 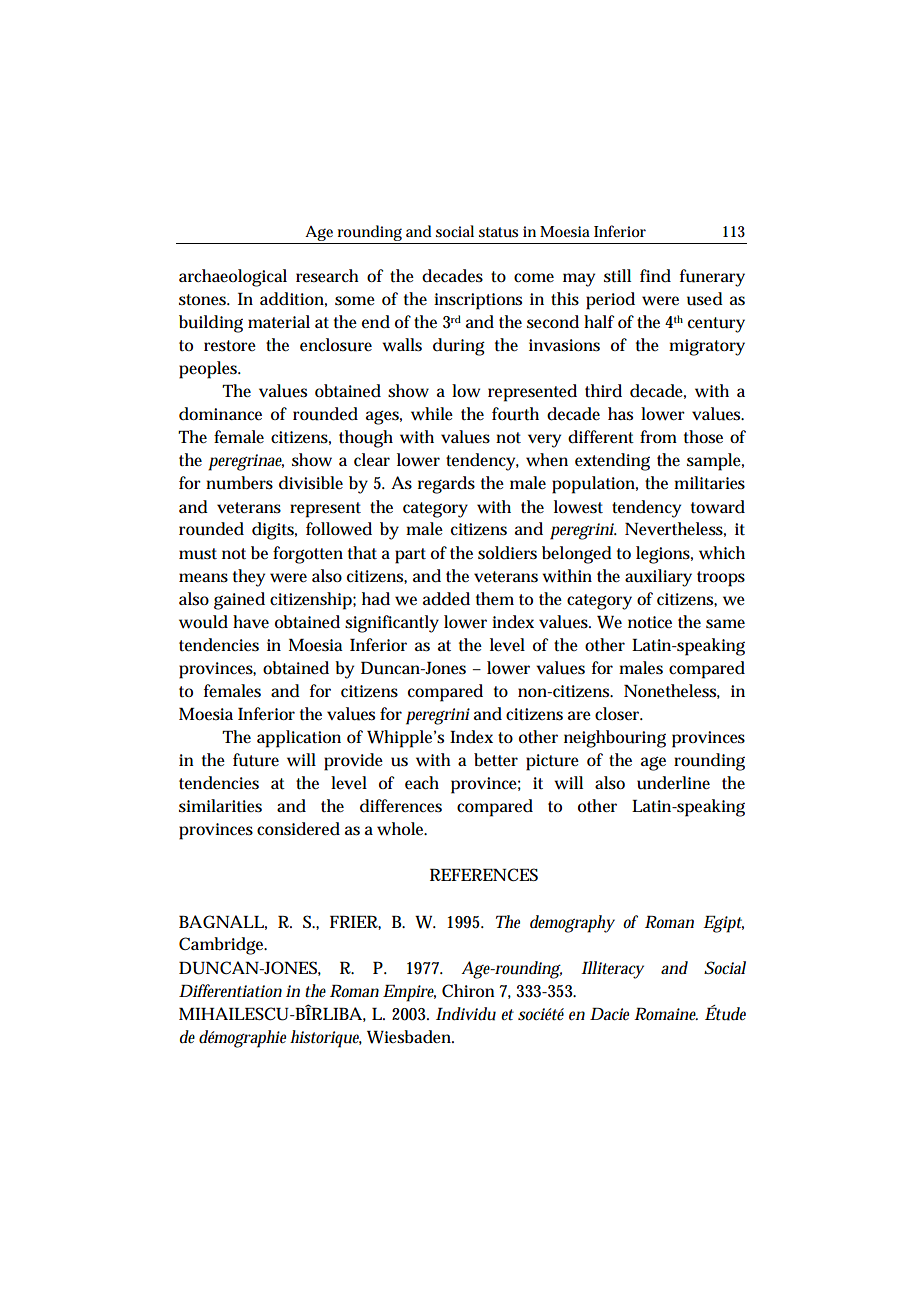 What do you see at coordinates (468, 990) in the image?
I see `Chiron` at bounding box center [468, 990].
